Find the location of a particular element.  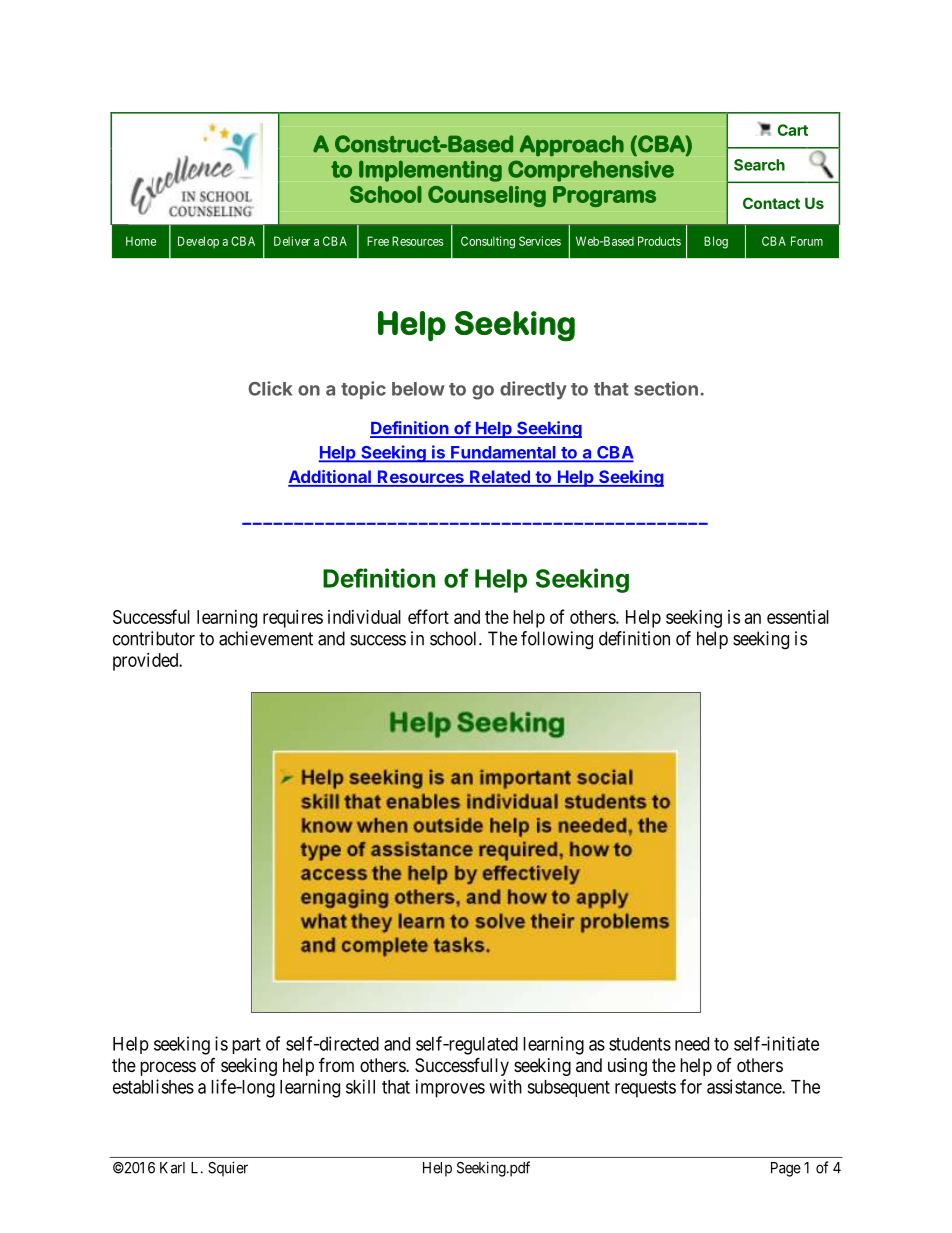

Develop is located at coordinates (198, 242).
